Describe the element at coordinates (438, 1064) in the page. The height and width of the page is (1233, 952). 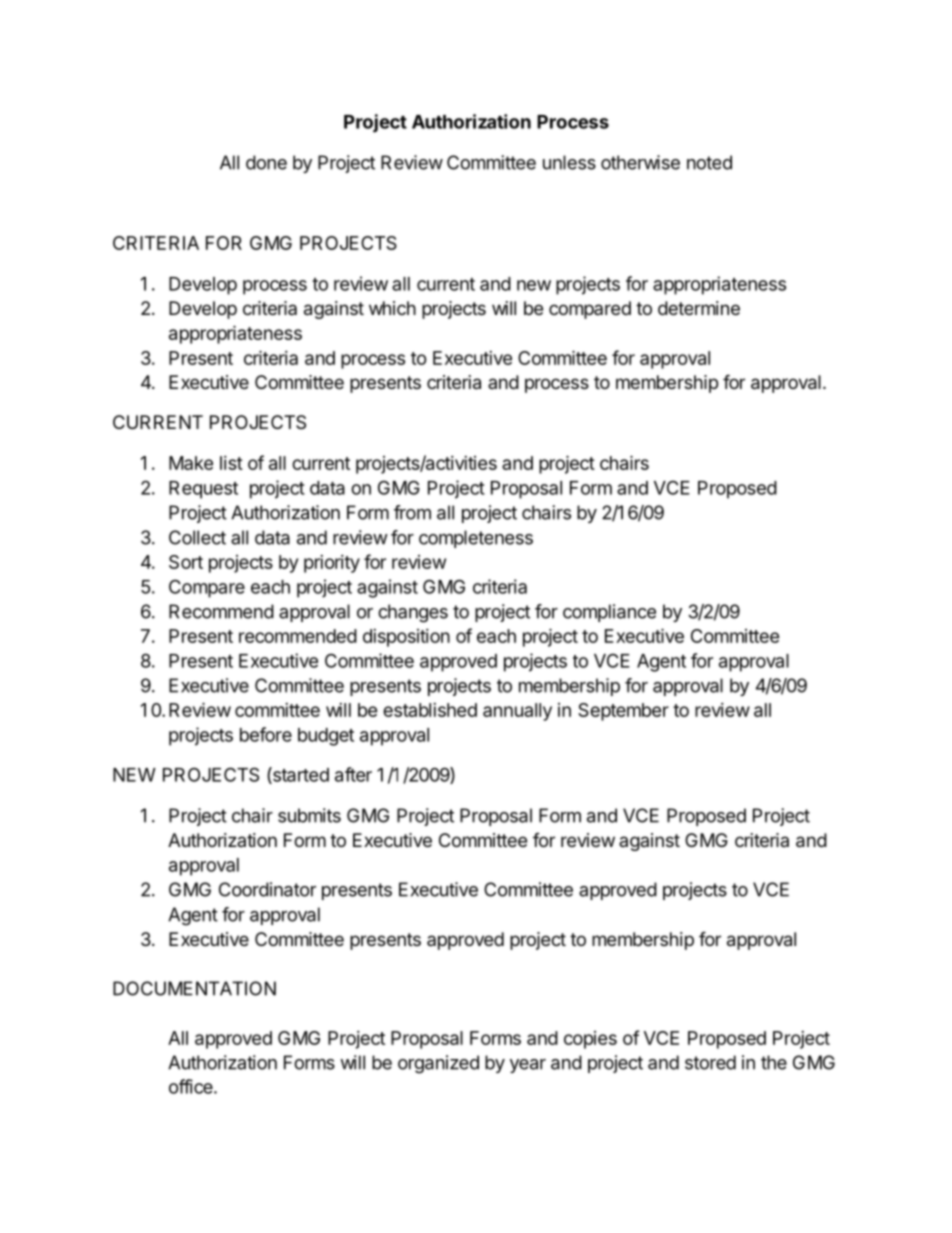
I see `organized` at that location.
